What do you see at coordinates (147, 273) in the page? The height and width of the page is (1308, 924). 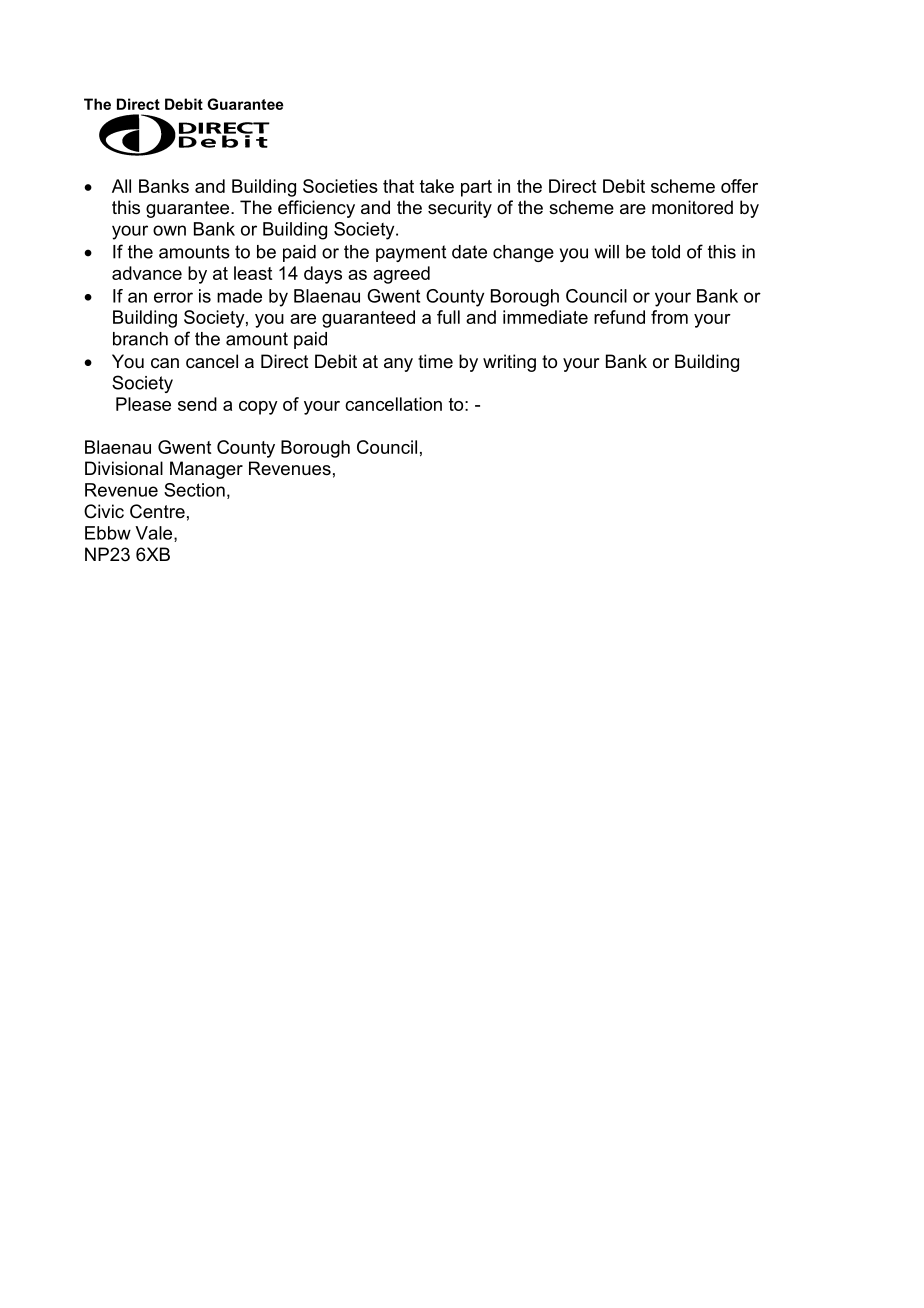 I see `advance` at bounding box center [147, 273].
